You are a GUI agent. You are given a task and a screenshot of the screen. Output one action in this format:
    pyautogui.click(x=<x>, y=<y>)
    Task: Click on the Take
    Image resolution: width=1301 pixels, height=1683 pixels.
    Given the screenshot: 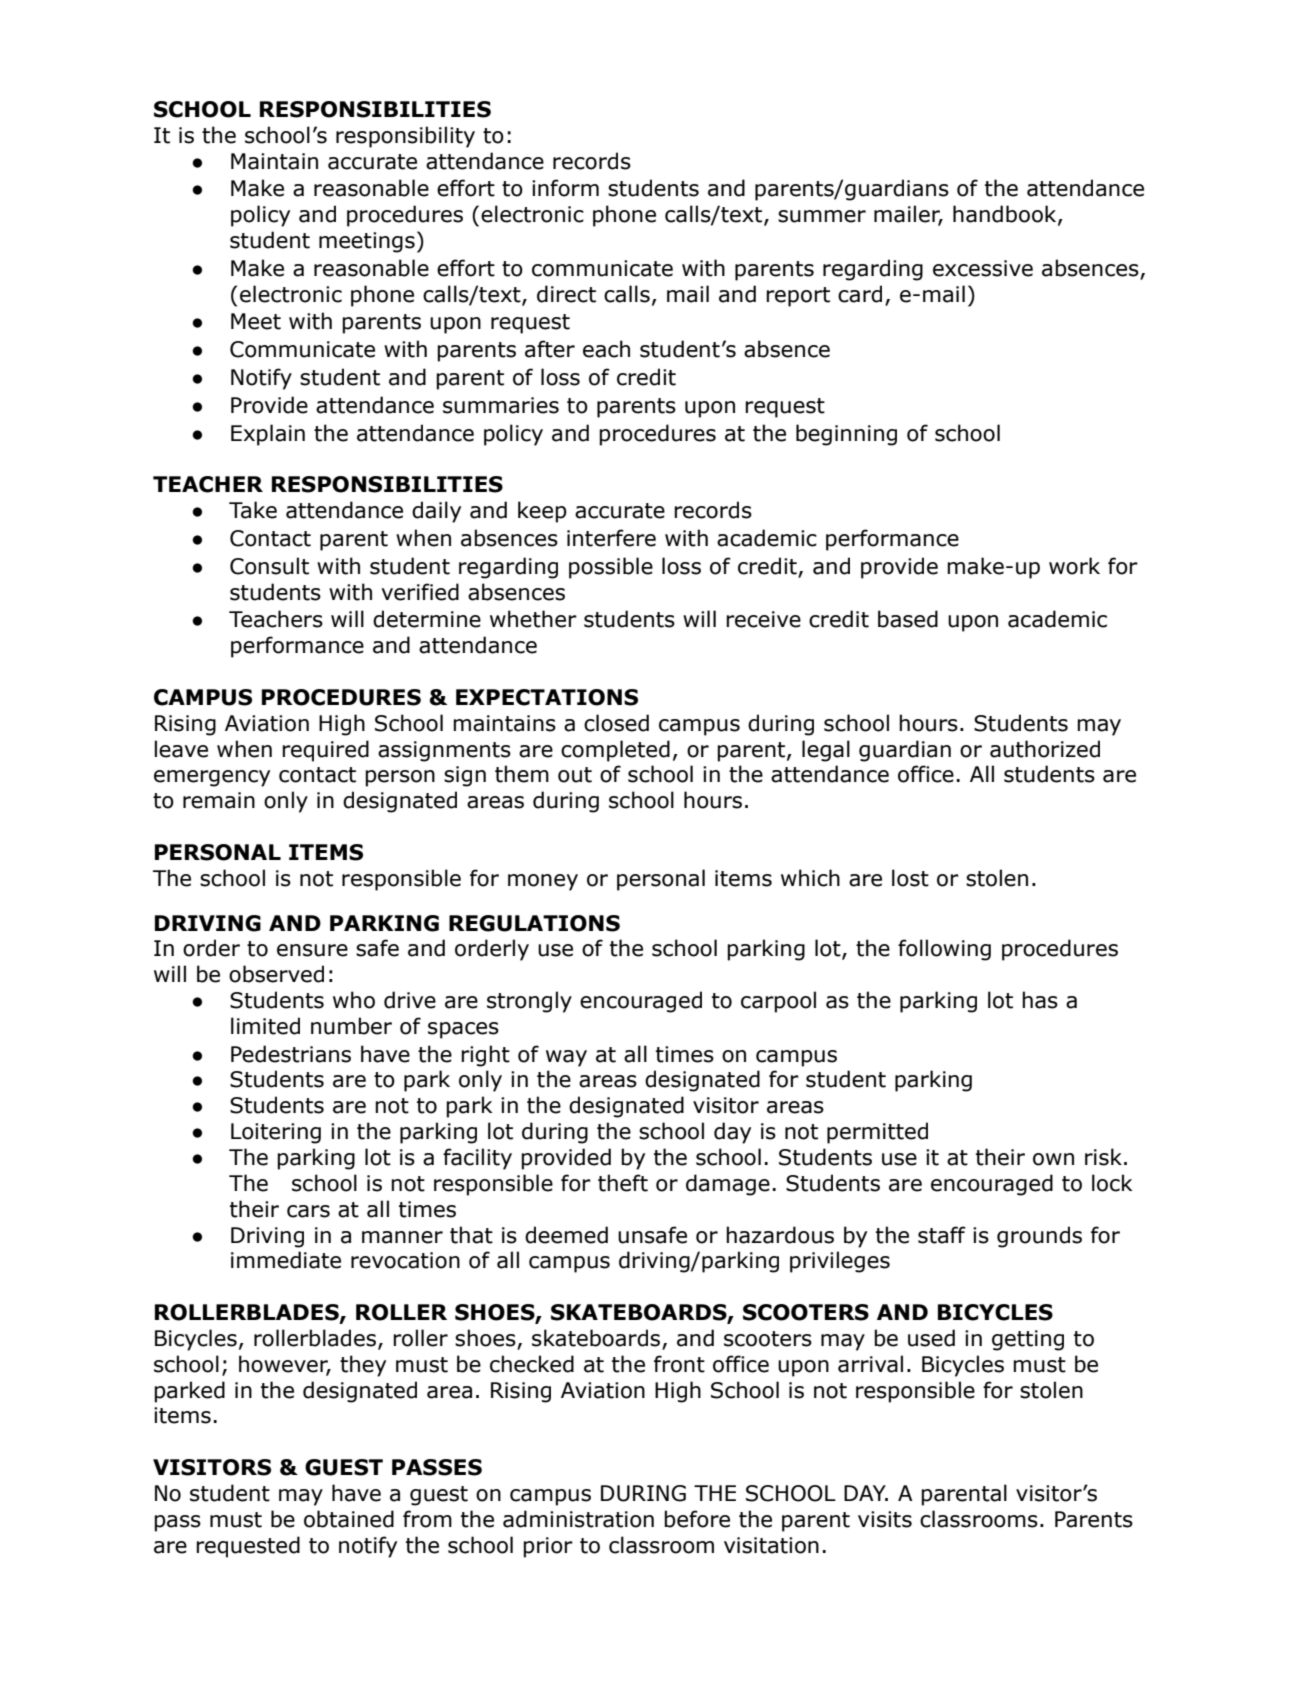 What is the action you would take?
    pyautogui.click(x=253, y=510)
